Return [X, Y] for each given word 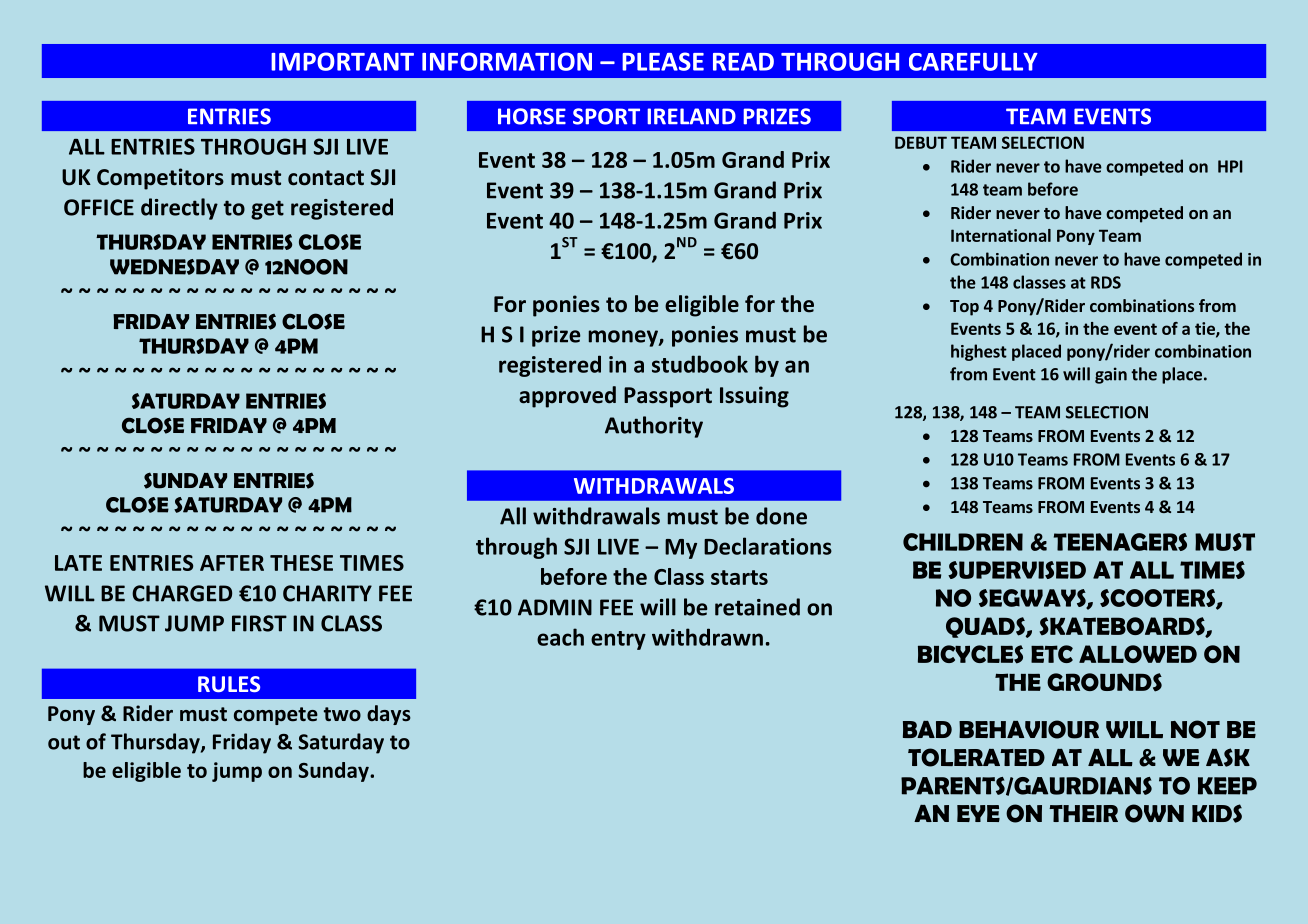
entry [618, 640]
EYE [978, 813]
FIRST [259, 623]
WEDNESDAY [174, 267]
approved [567, 397]
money [624, 338]
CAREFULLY [973, 62]
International [1001, 235]
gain [1111, 375]
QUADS [986, 627]
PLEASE [663, 61]
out [64, 742]
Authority [654, 427]
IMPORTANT [342, 61]
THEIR [1083, 813]
